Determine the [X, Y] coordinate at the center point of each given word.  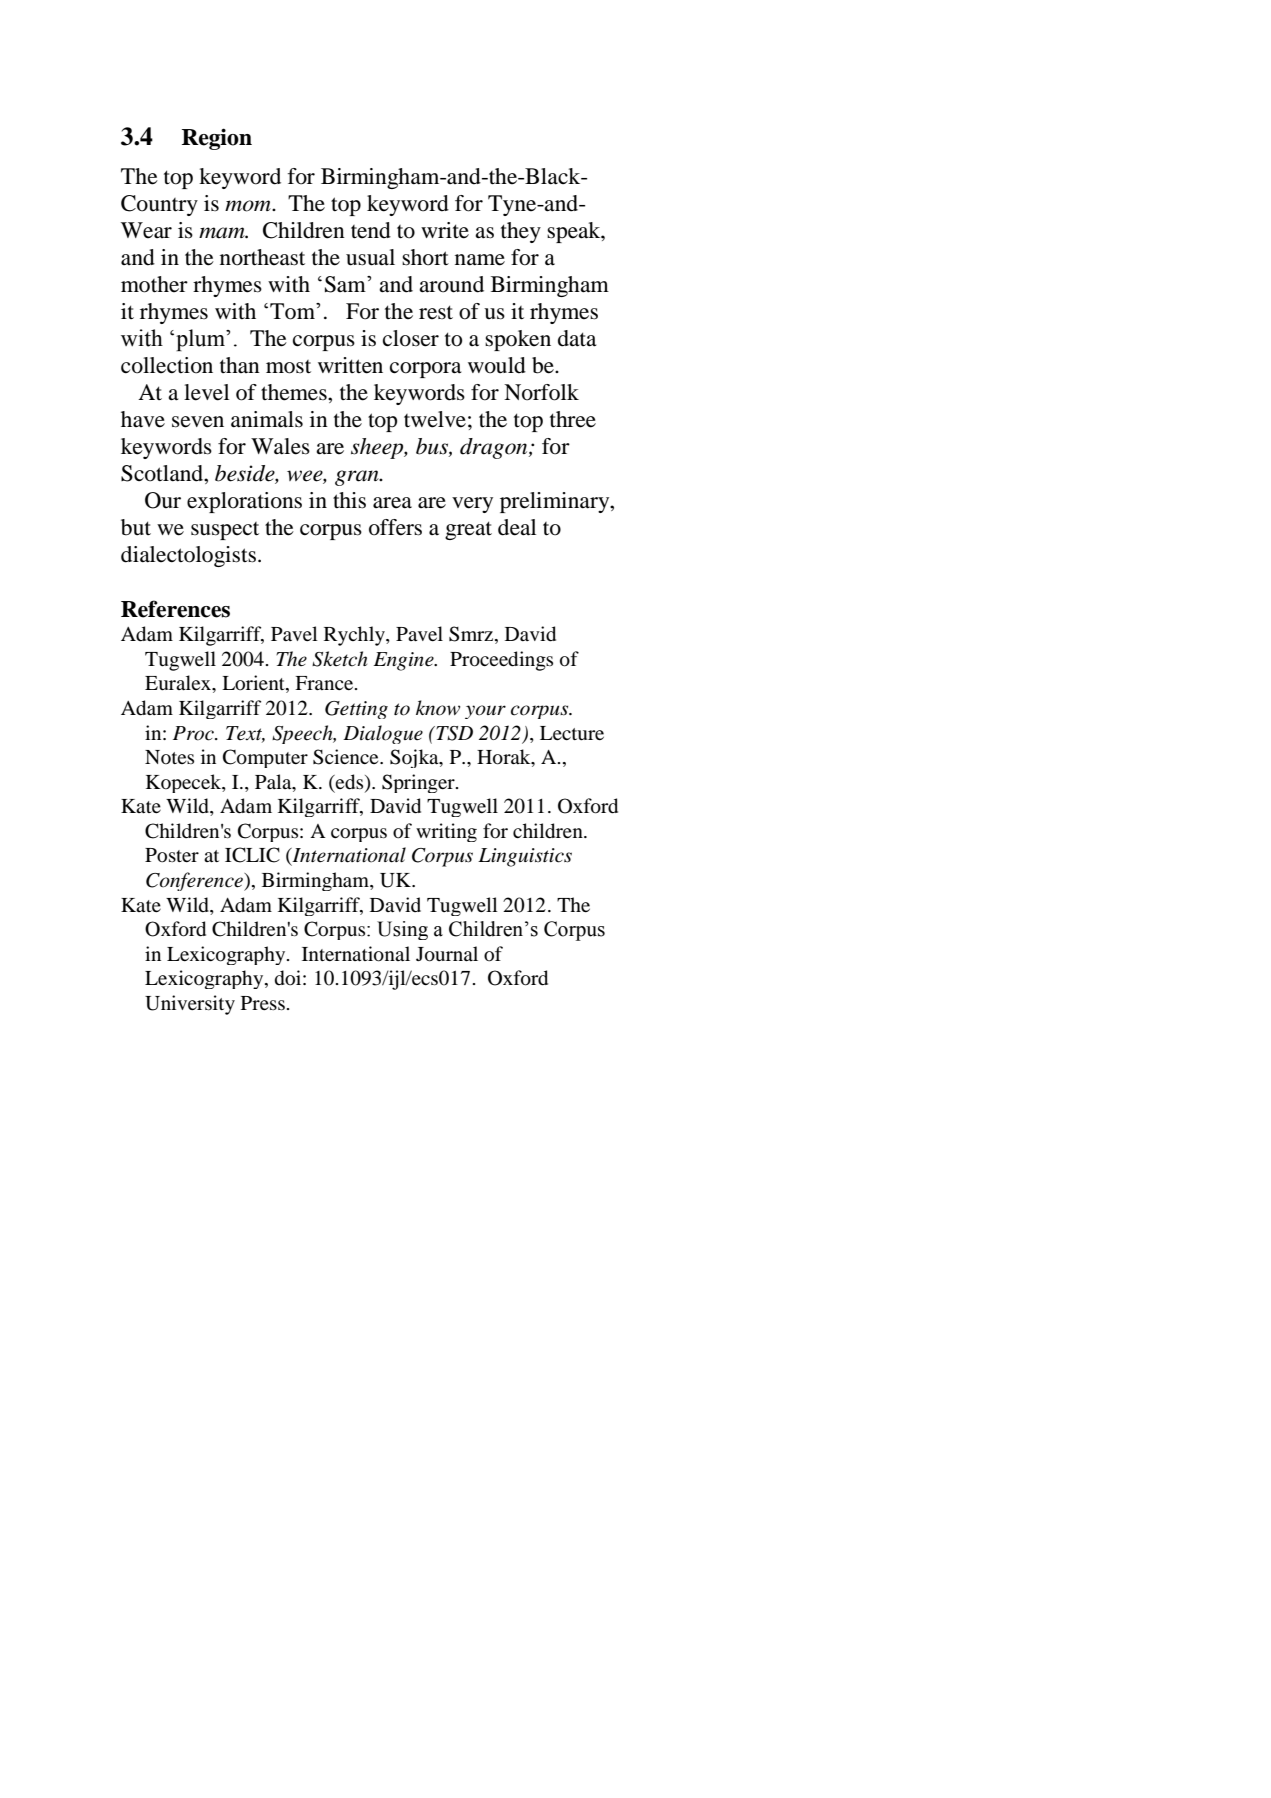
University [190, 1005]
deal [517, 527]
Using [402, 930]
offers [395, 527]
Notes [169, 757]
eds [350, 782]
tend [371, 230]
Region [217, 139]
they [521, 232]
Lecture [572, 733]
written [350, 365]
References [175, 609]
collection [167, 365]
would [497, 365]
